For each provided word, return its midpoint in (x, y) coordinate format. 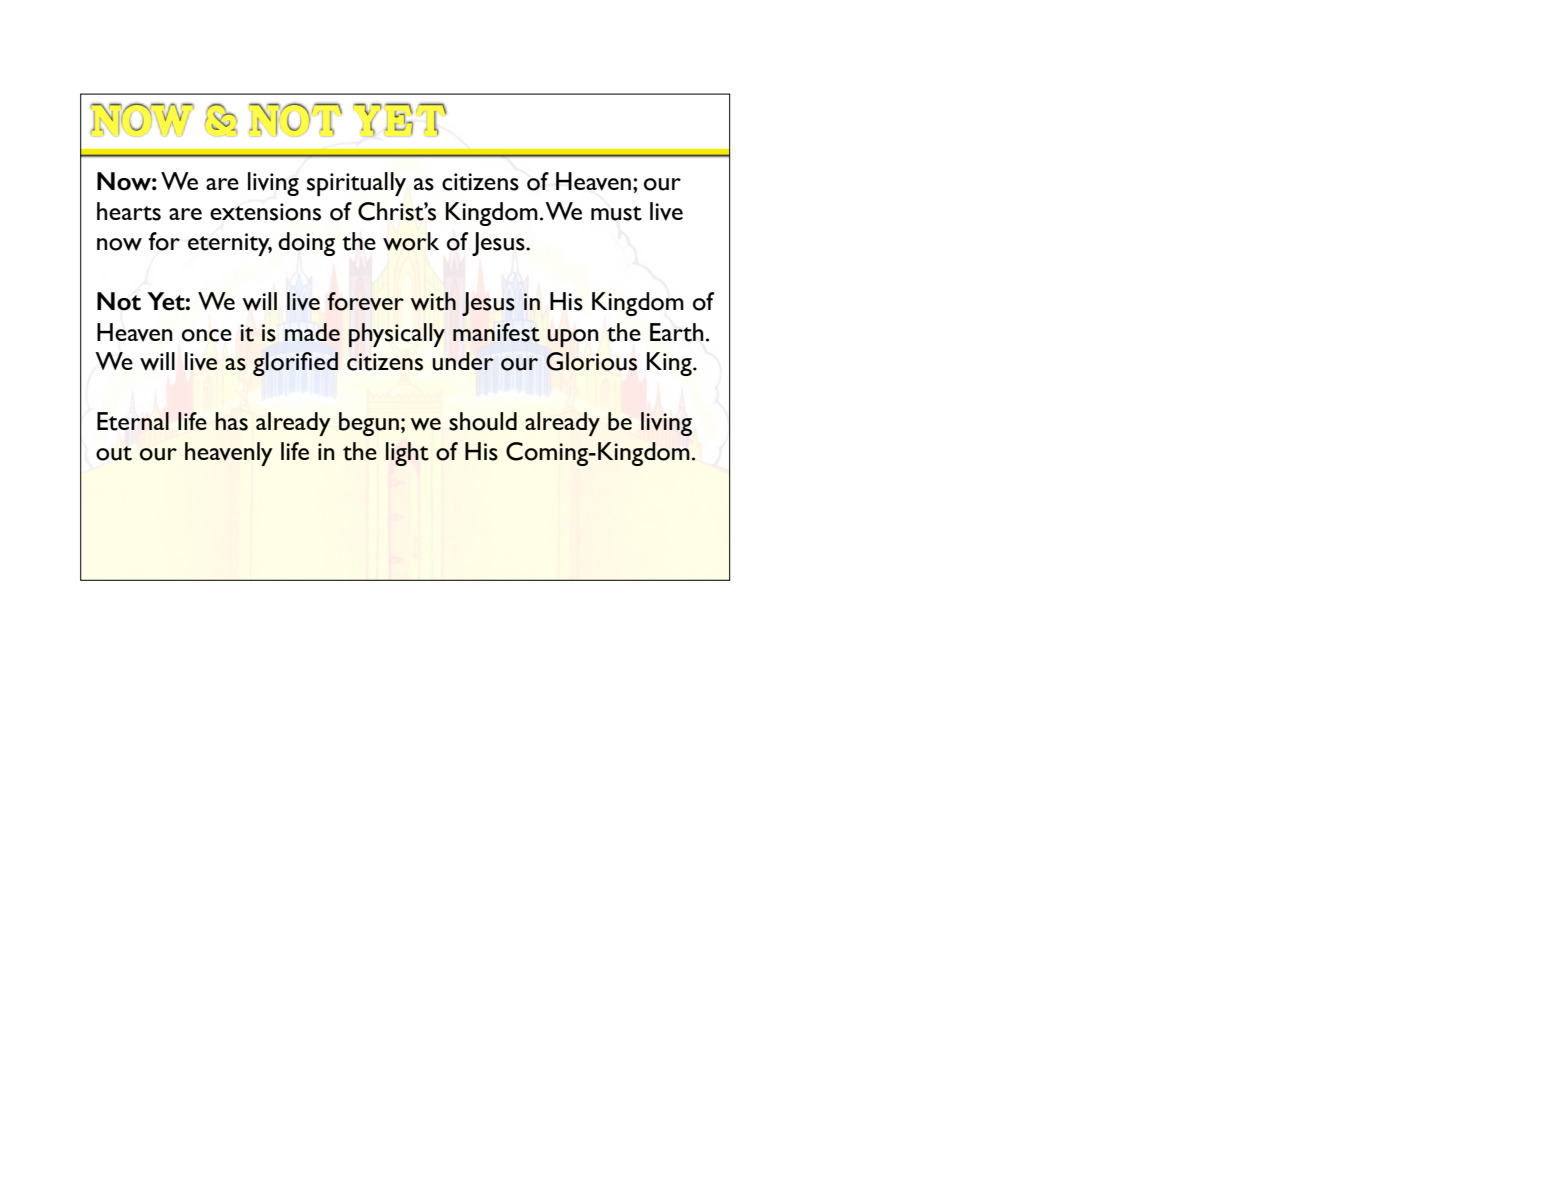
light (407, 454)
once (207, 335)
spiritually (356, 184)
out (114, 453)
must (616, 213)
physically (397, 335)
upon (572, 338)
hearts (129, 211)
